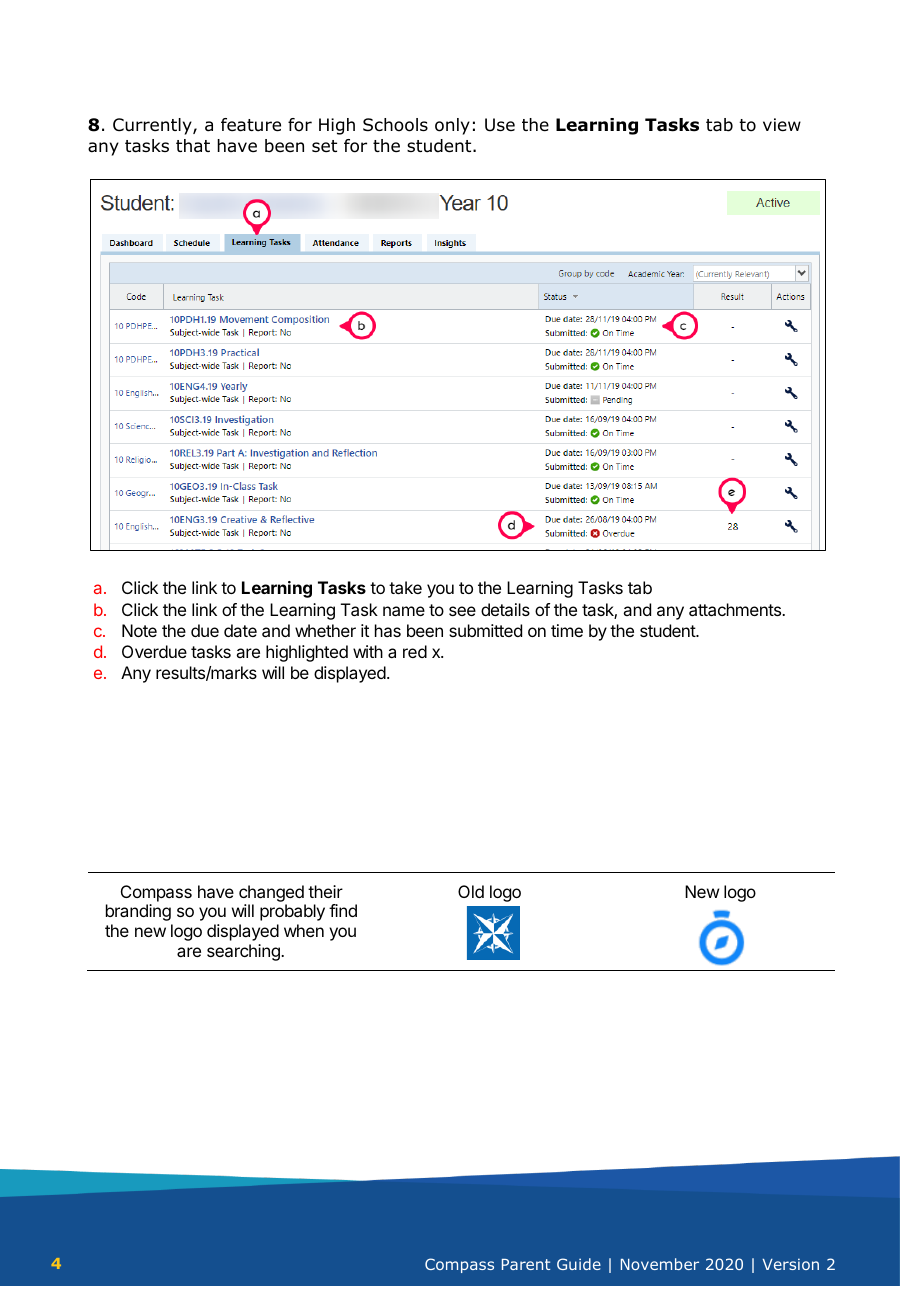 The height and width of the image is (1308, 924). I want to click on that, so click(193, 146).
